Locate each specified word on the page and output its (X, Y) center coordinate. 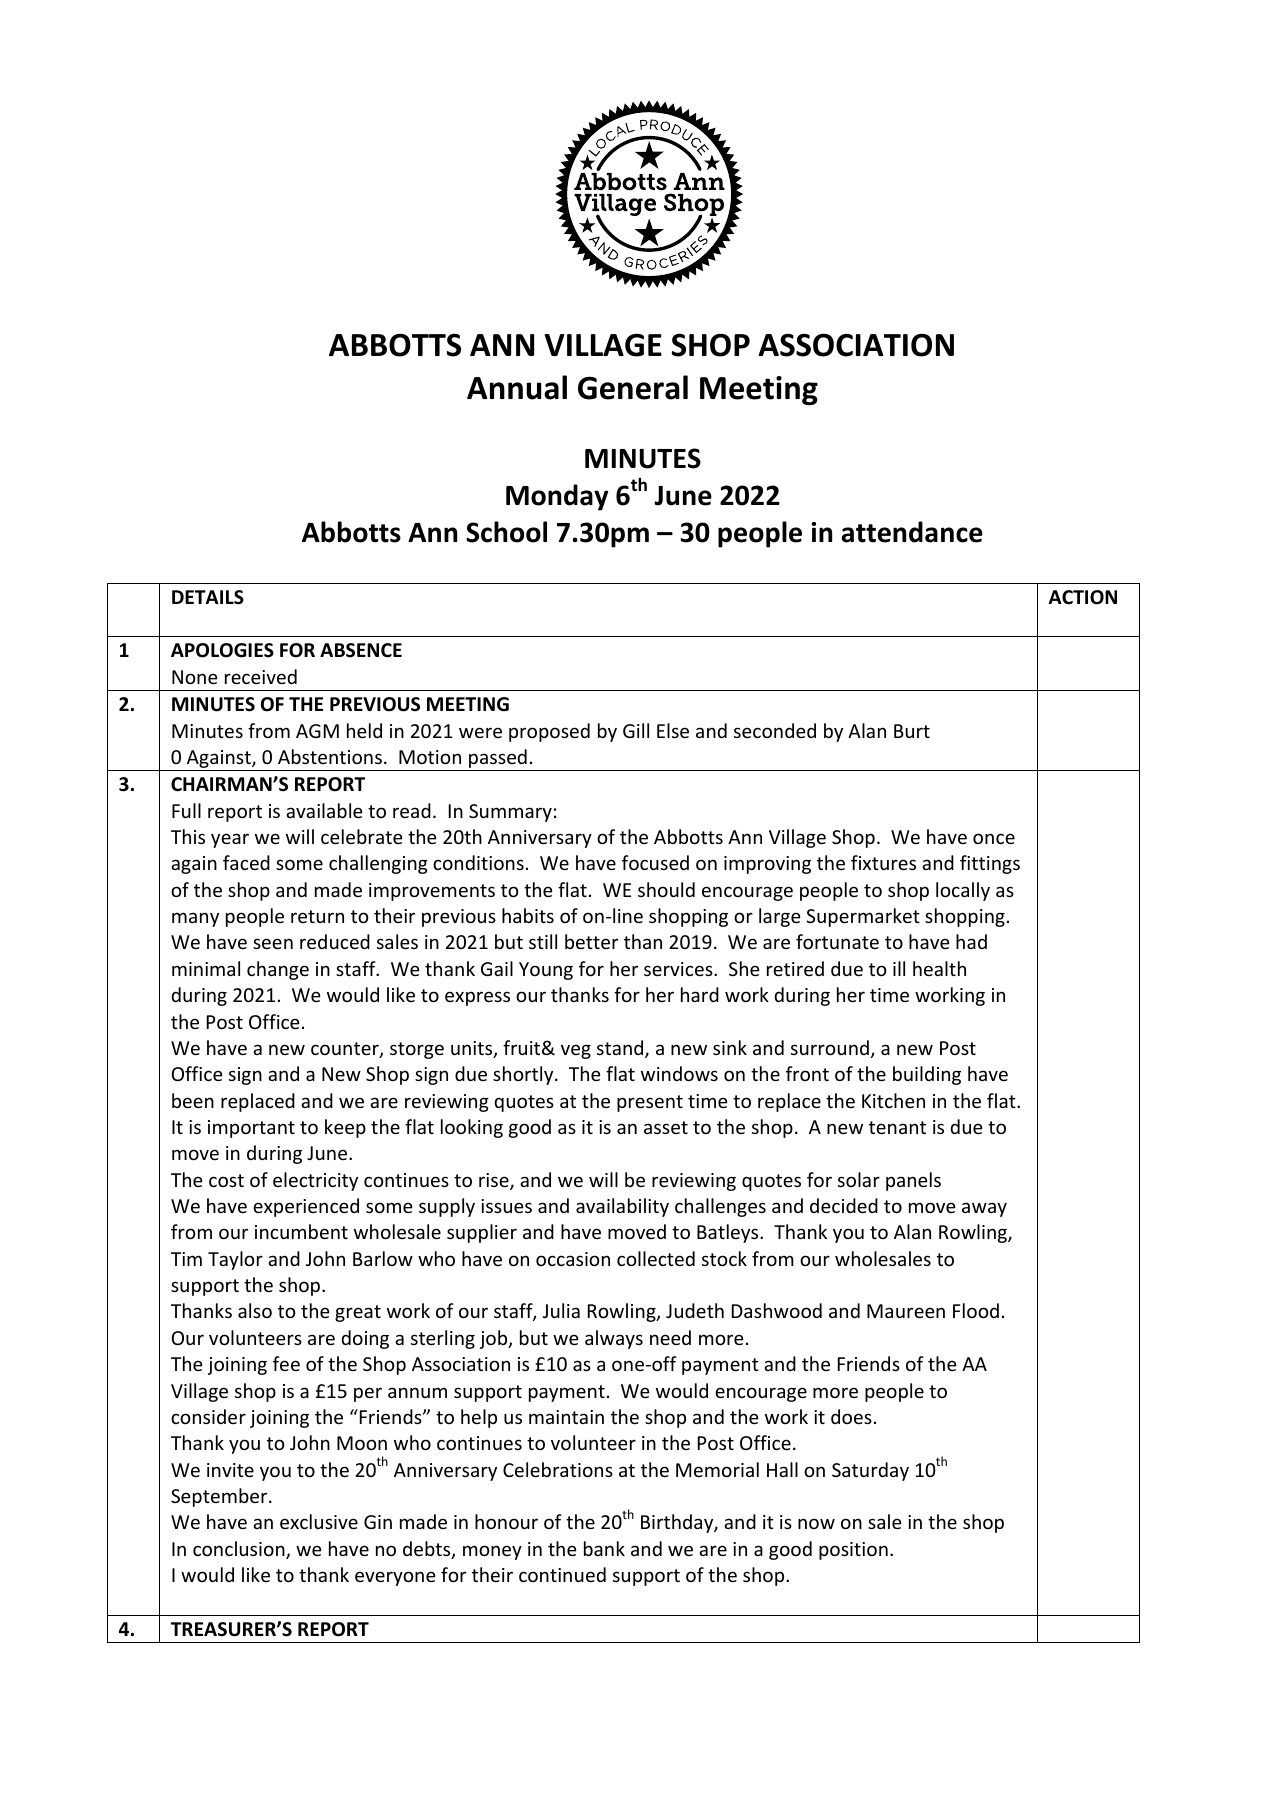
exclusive (319, 1521)
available (324, 810)
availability (622, 1207)
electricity (315, 1181)
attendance (912, 532)
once (994, 838)
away (984, 1209)
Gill (636, 730)
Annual (517, 387)
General (633, 387)
